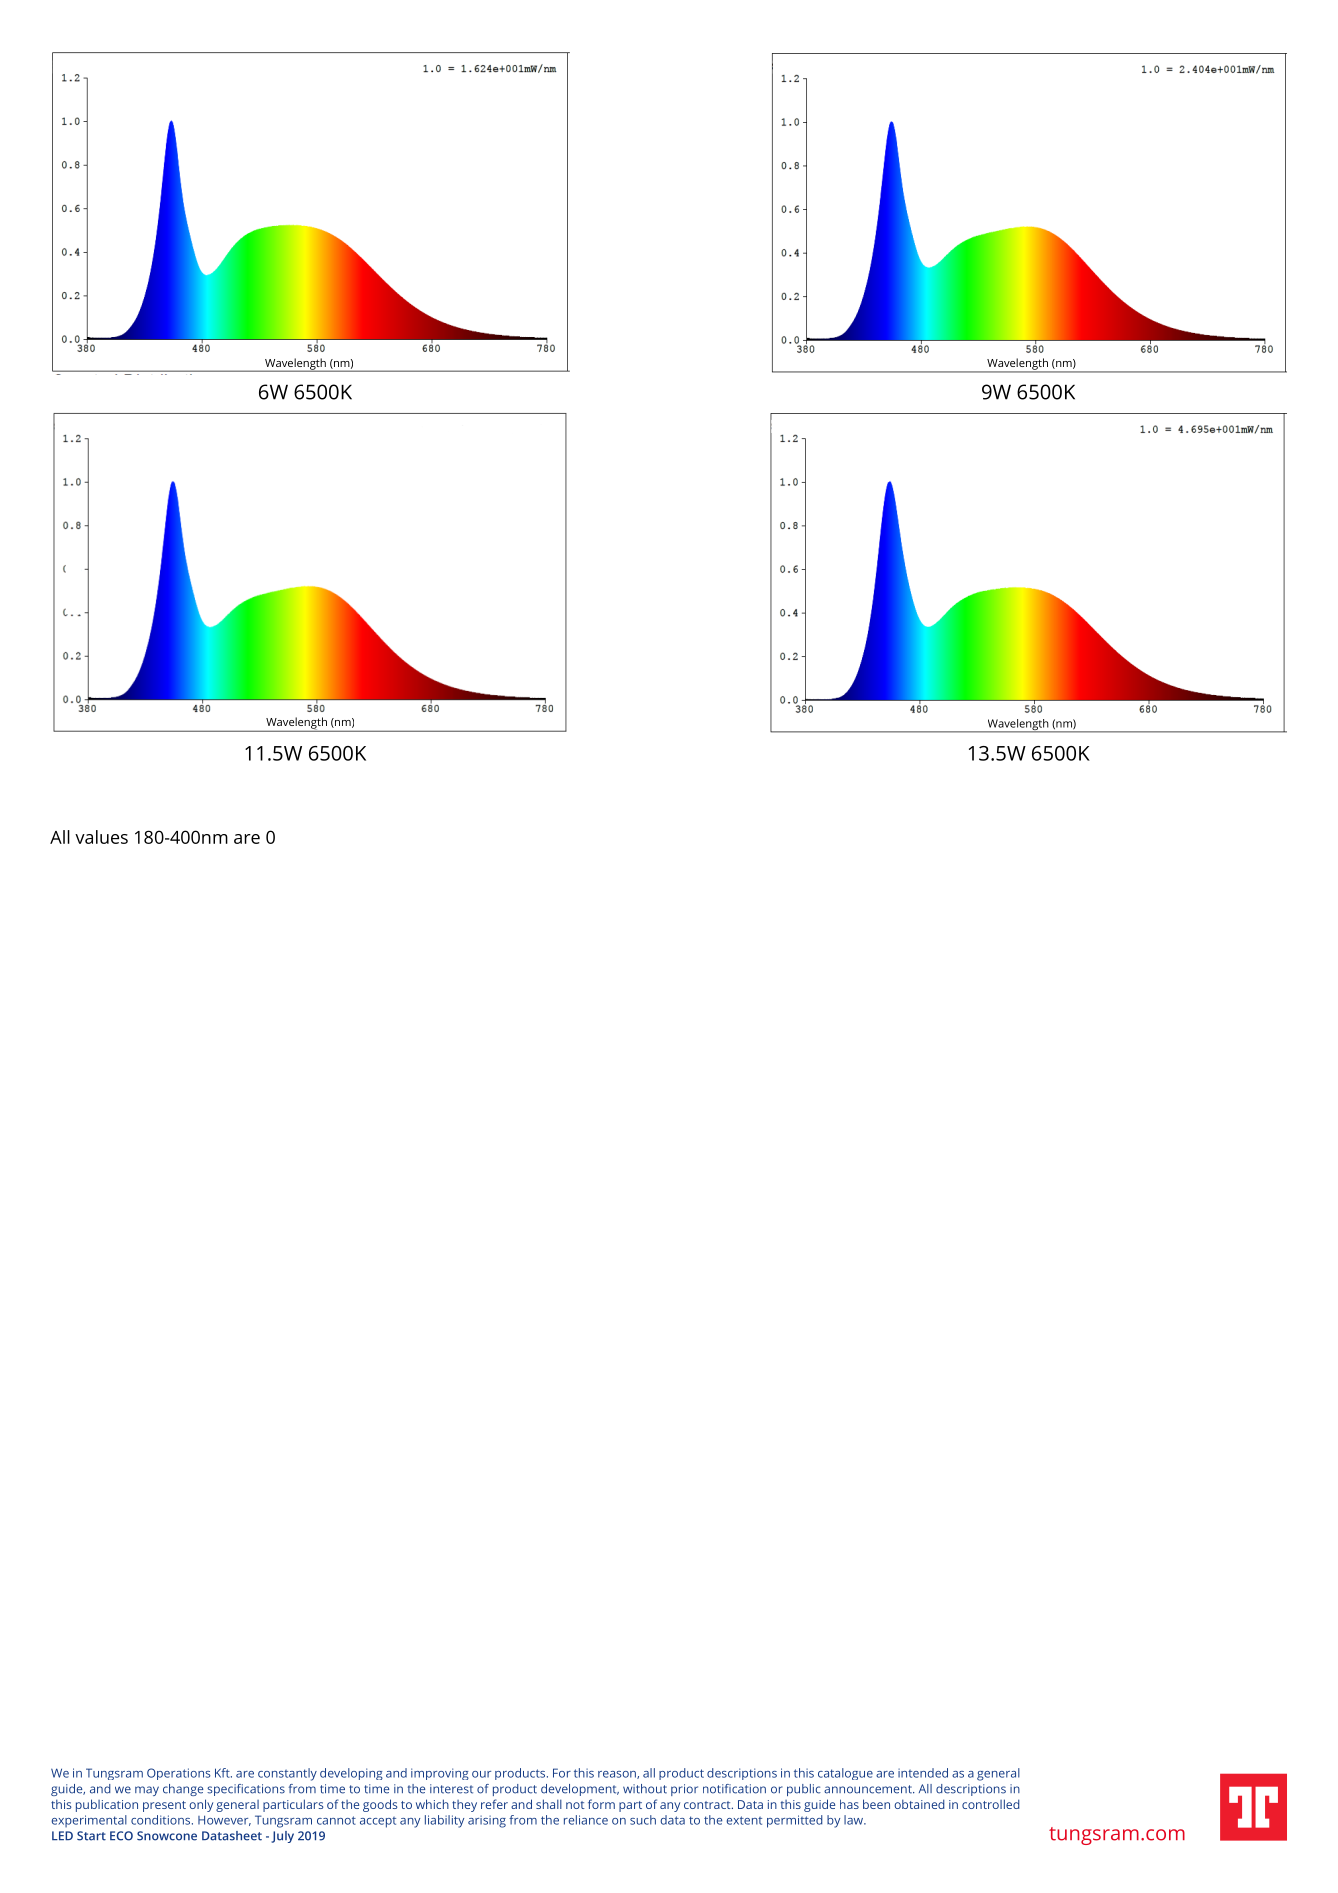 The image size is (1338, 1893). What do you see at coordinates (201, 1805) in the image?
I see `only` at bounding box center [201, 1805].
